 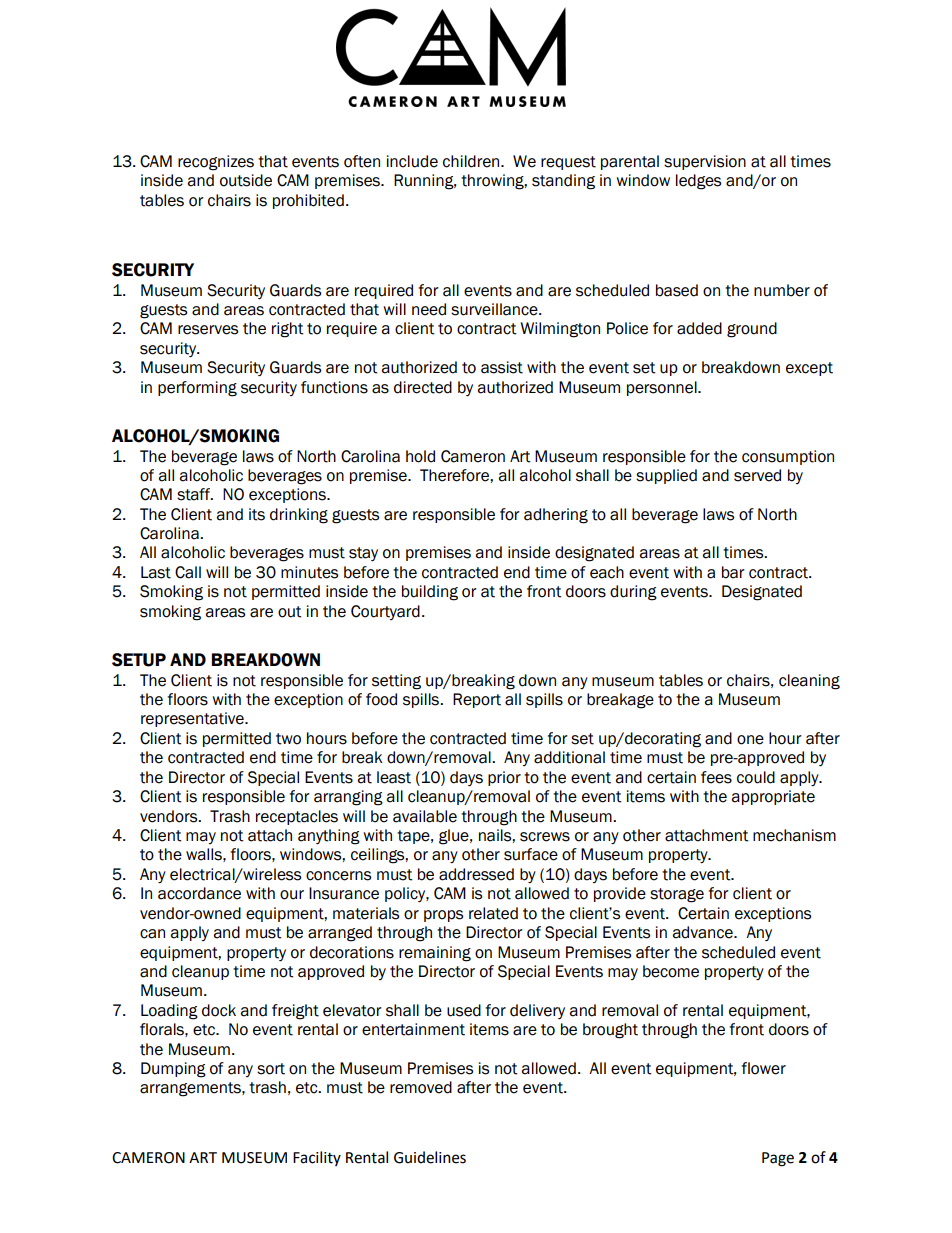 I want to click on receptacles, so click(x=297, y=817).
